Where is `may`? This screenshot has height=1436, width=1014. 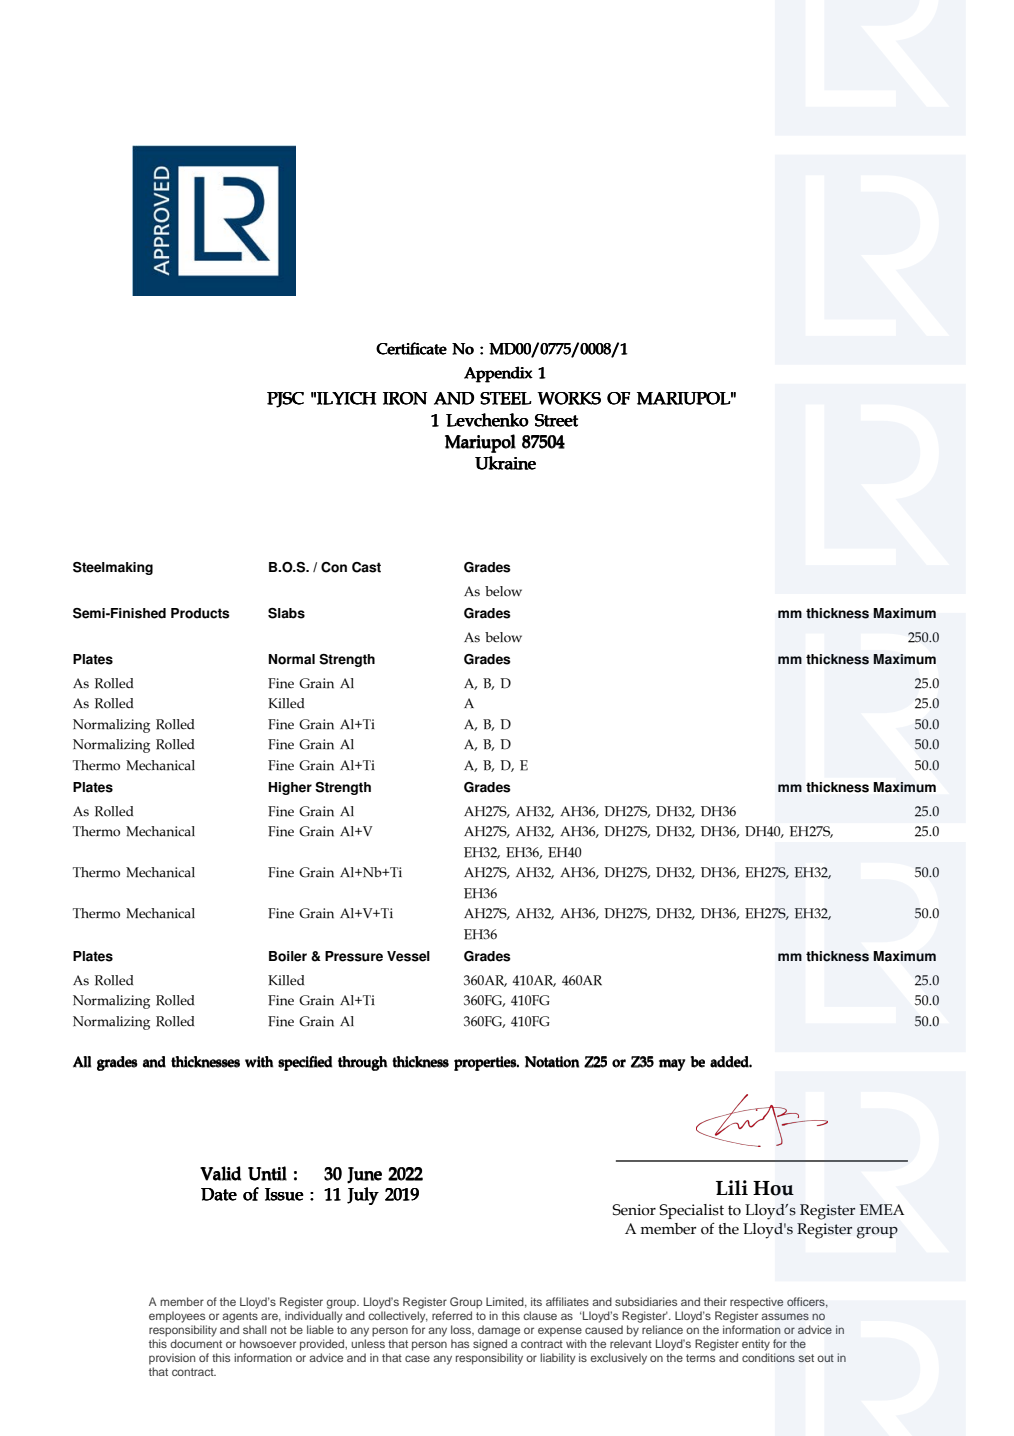
may is located at coordinates (672, 1065).
